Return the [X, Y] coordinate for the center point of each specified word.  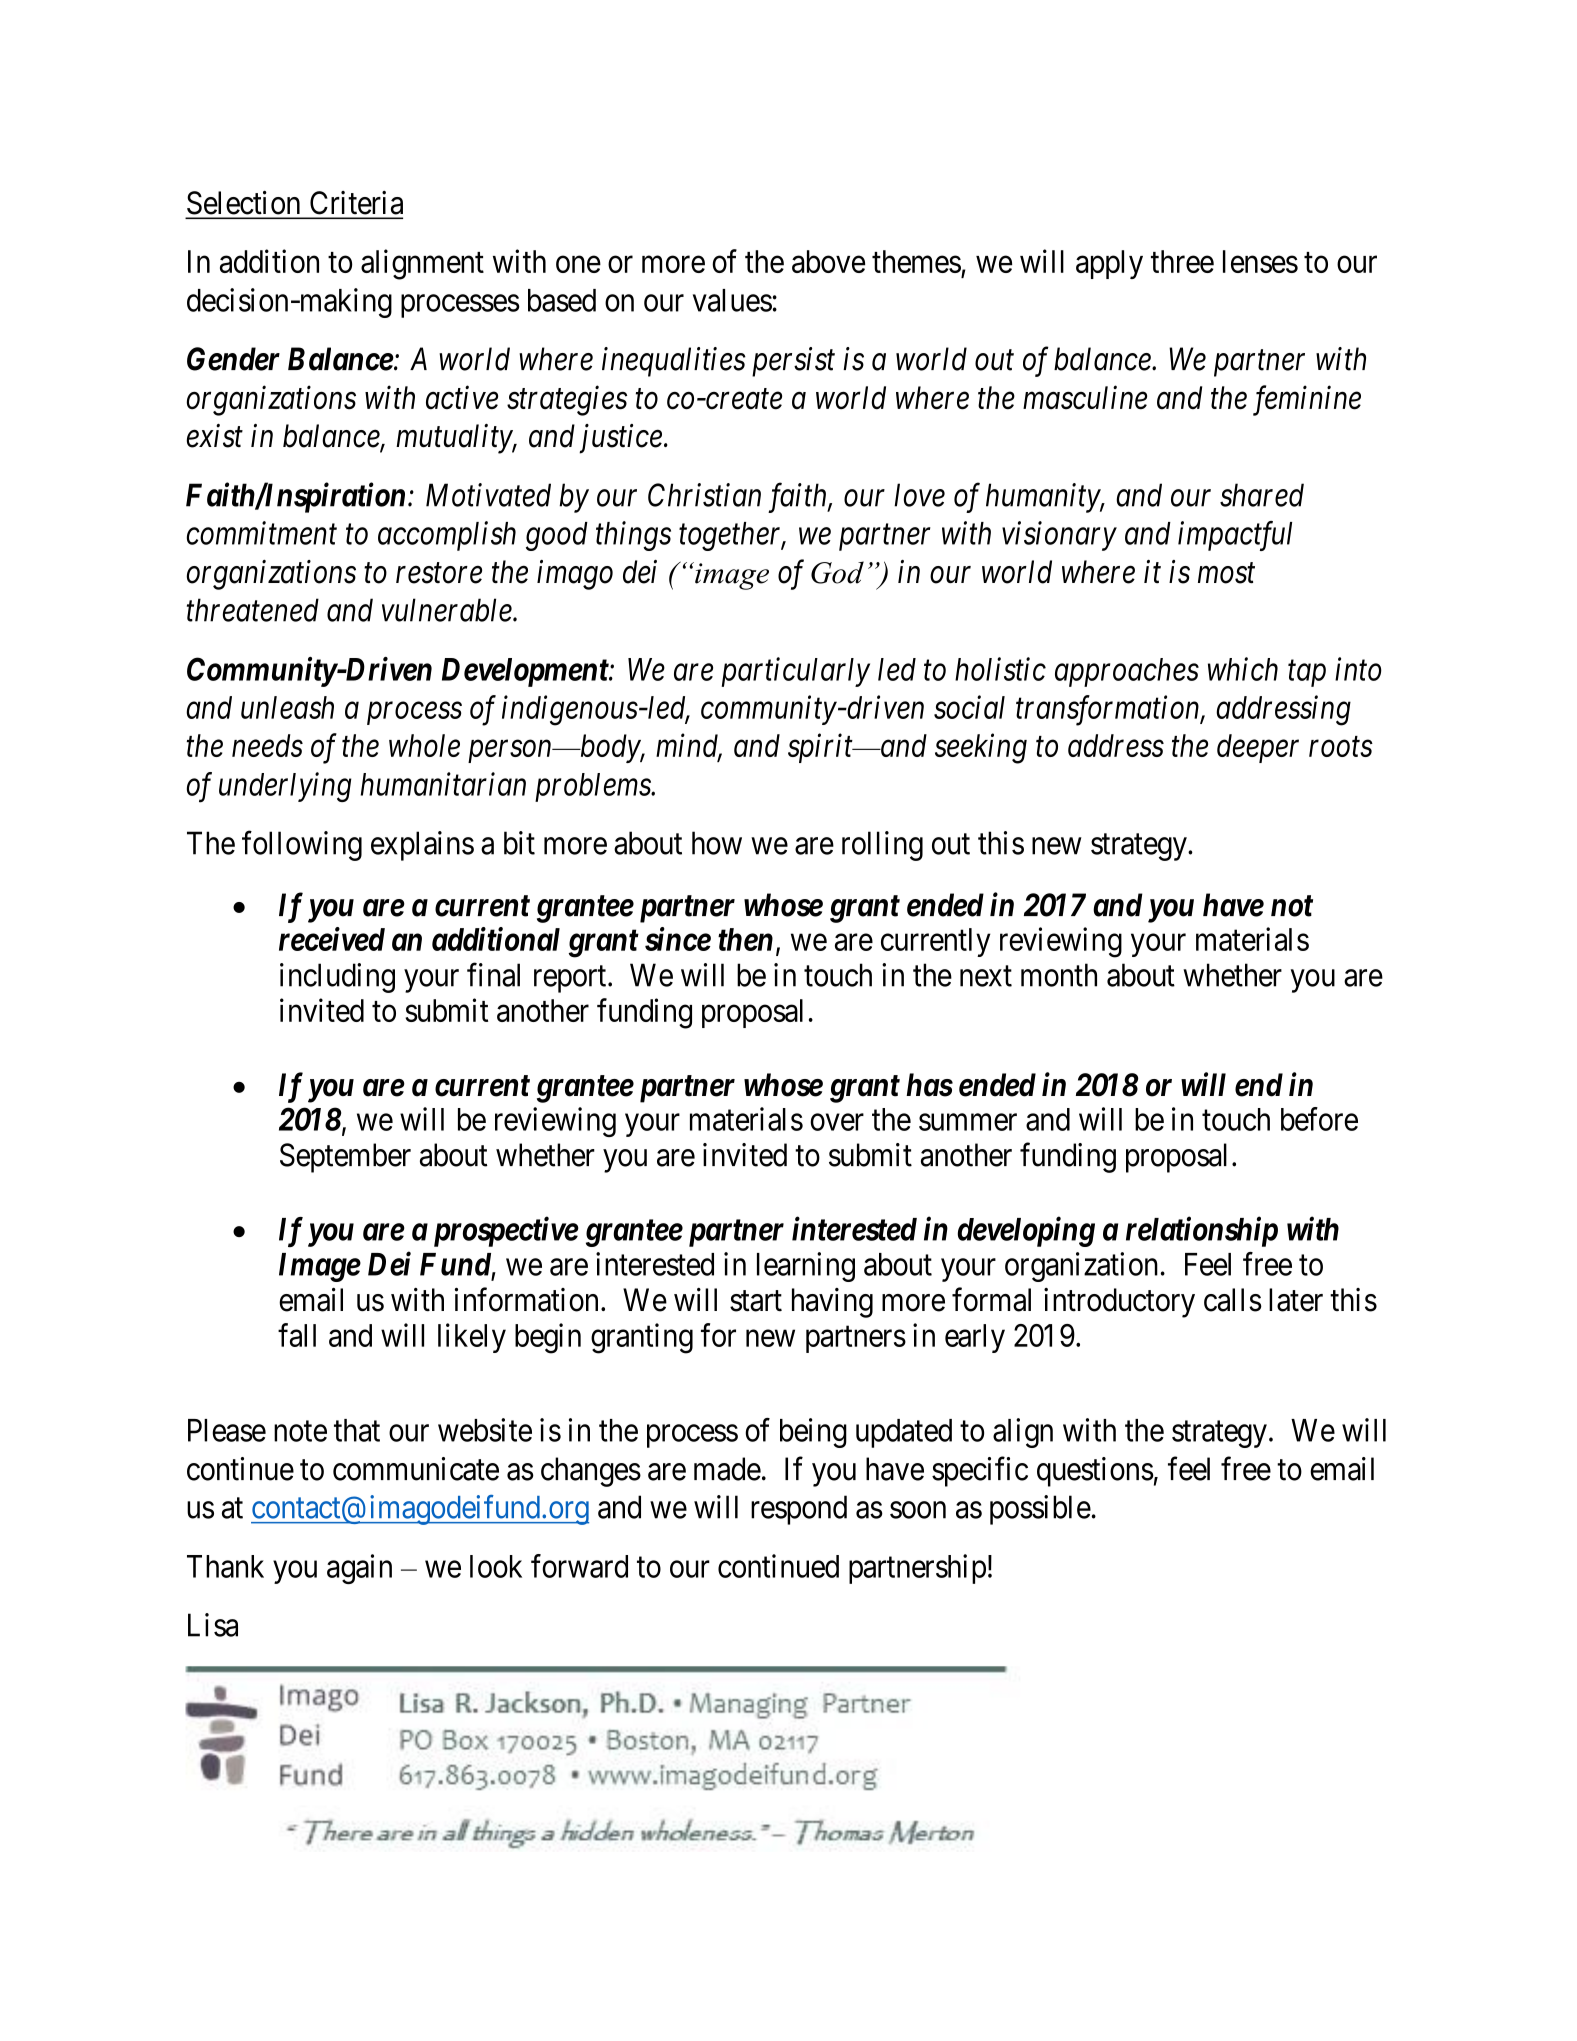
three [1182, 261]
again [359, 1569]
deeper [1258, 748]
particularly [795, 672]
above [828, 261]
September [345, 1158]
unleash [287, 707]
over [837, 1122]
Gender [233, 359]
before [1319, 1119]
